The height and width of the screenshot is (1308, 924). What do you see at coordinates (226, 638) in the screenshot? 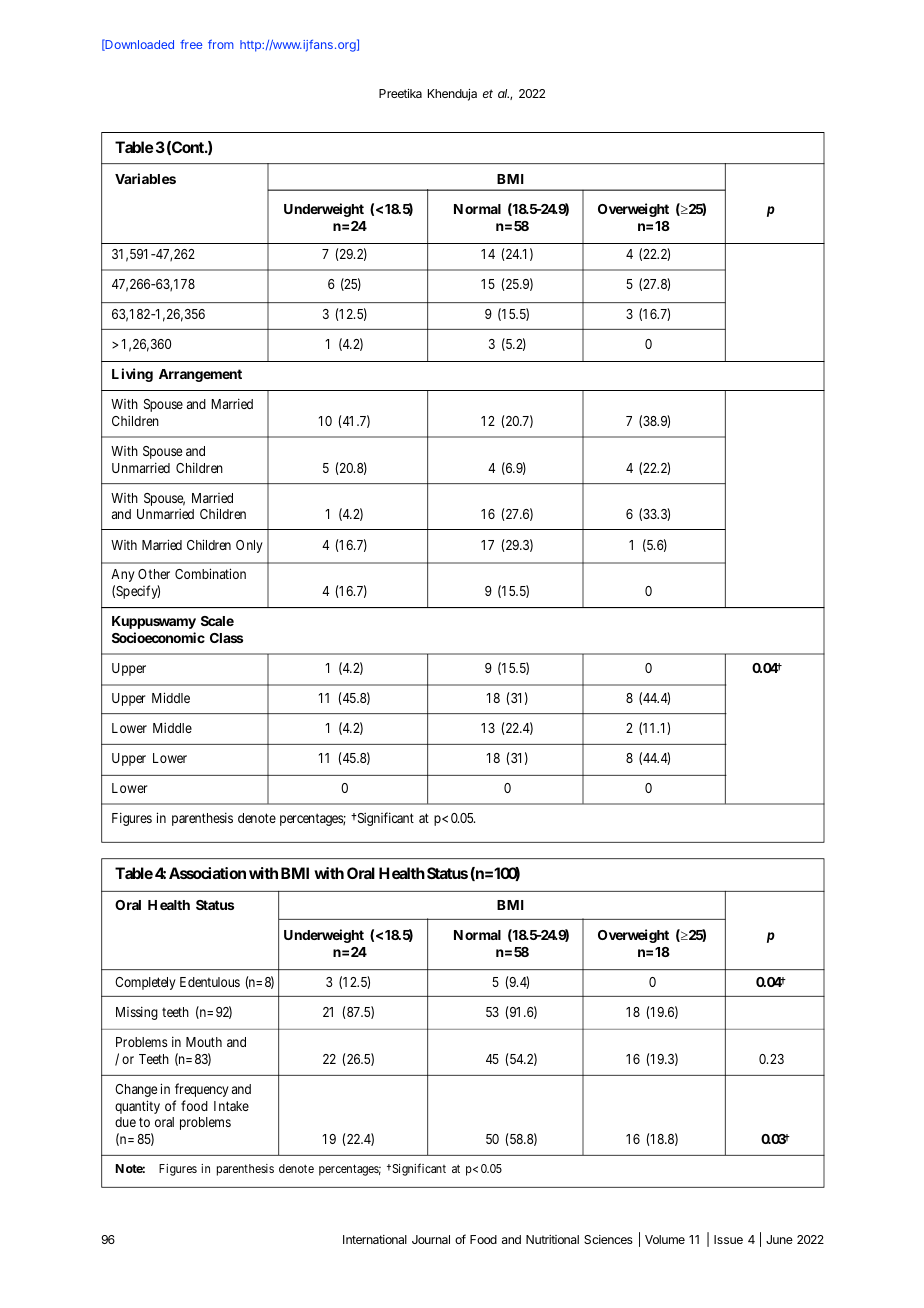
I see `Class` at bounding box center [226, 638].
